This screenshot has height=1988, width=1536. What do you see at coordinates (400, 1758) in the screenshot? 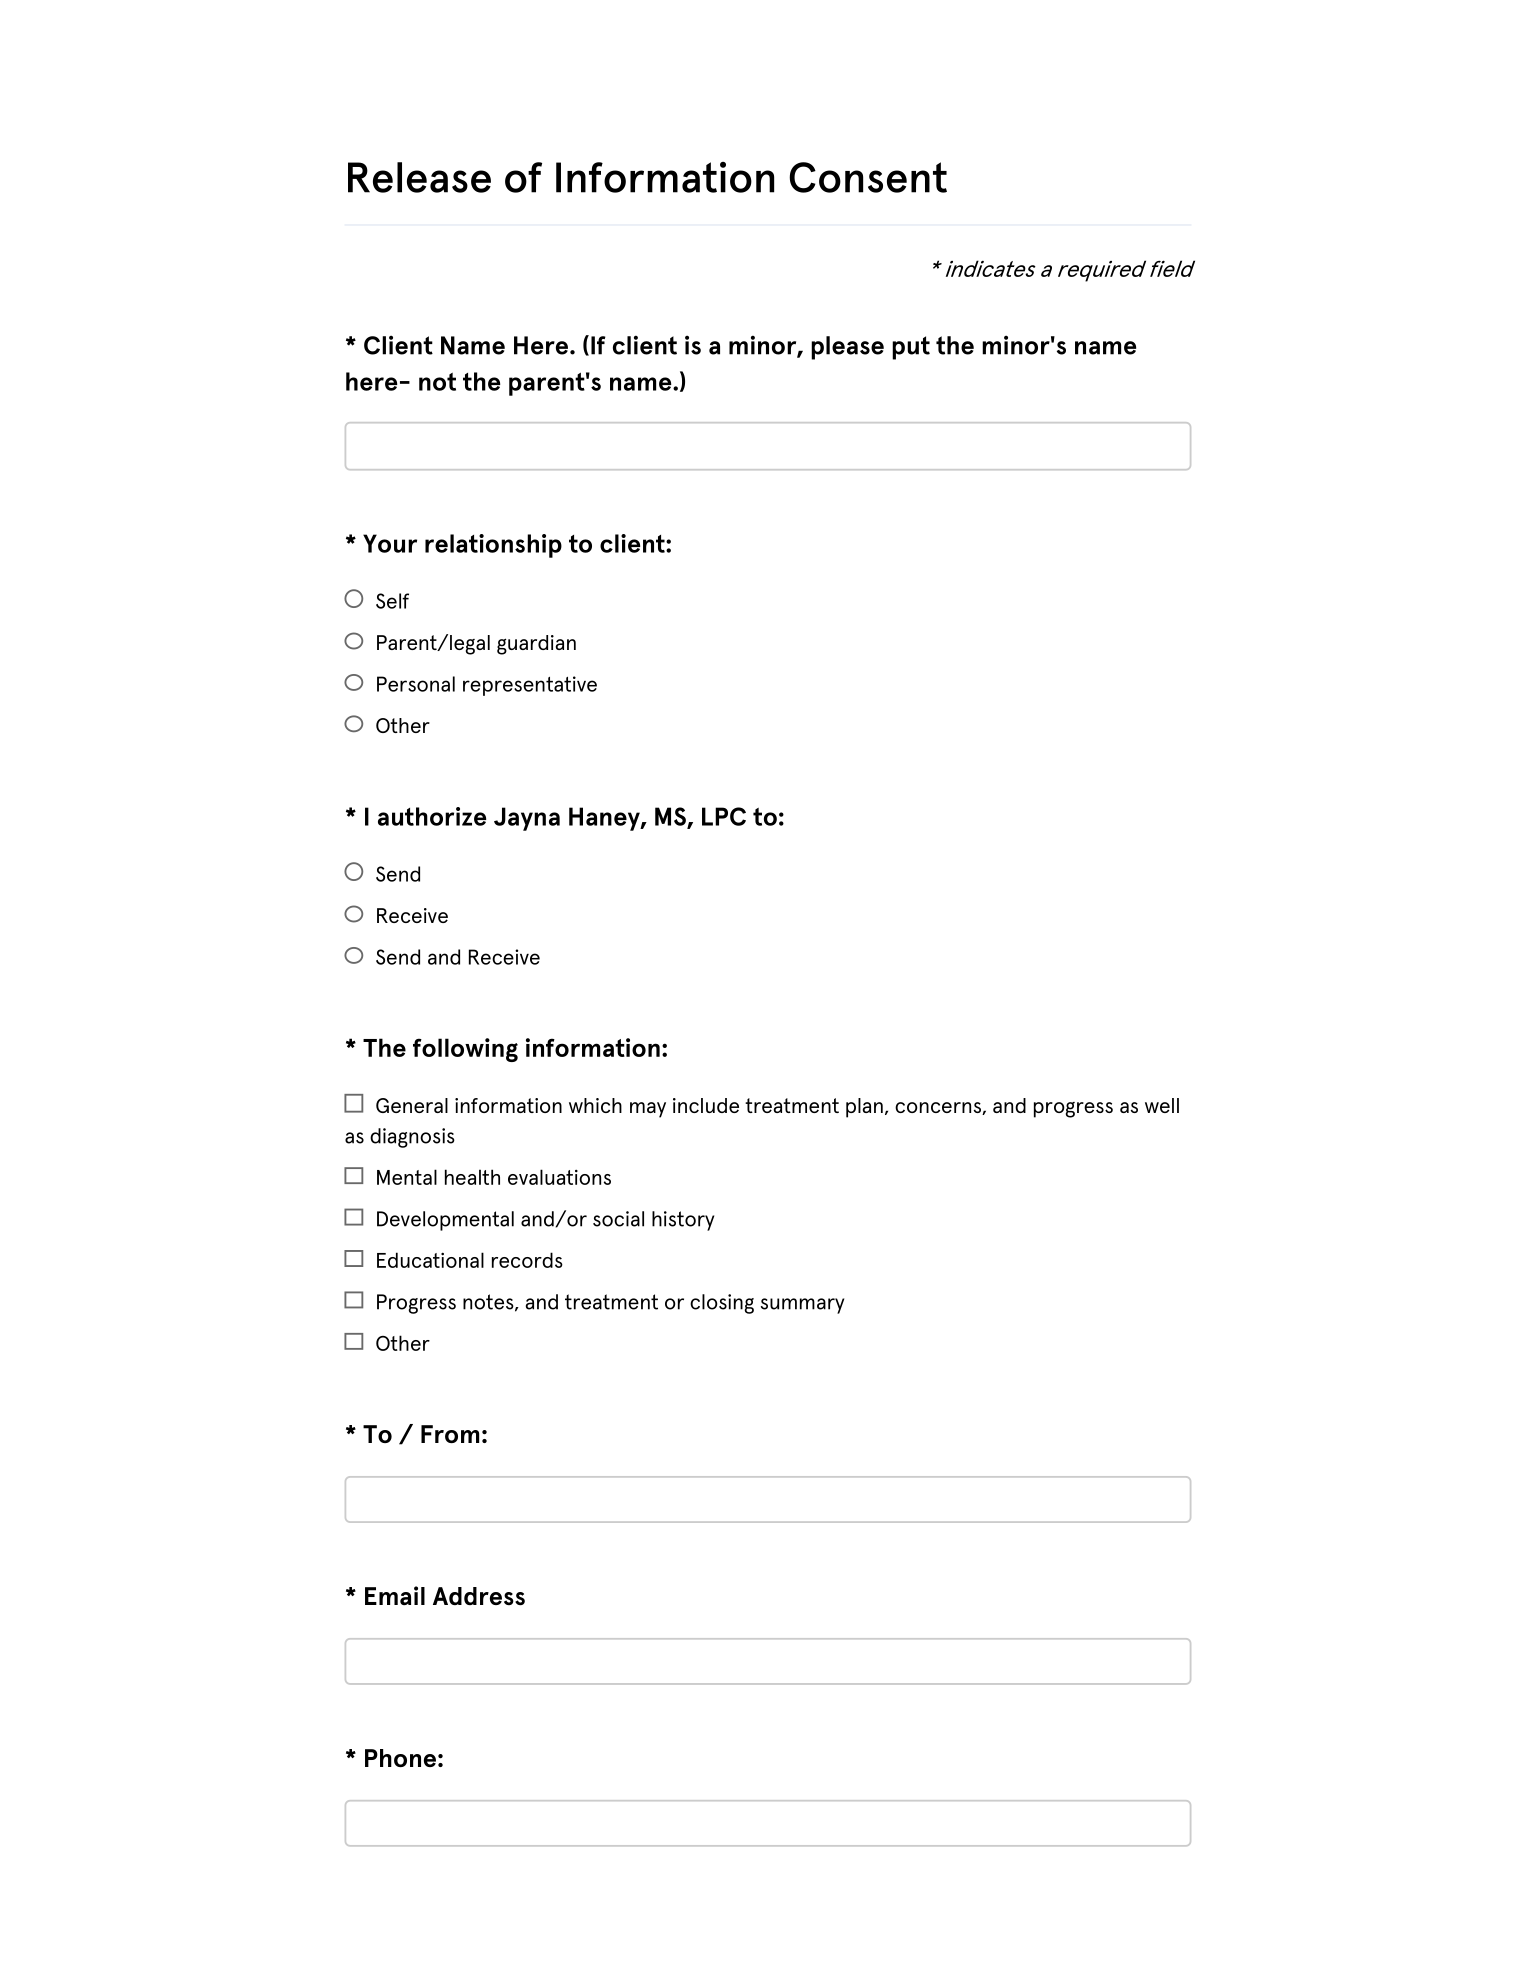
I see `Phone` at bounding box center [400, 1758].
